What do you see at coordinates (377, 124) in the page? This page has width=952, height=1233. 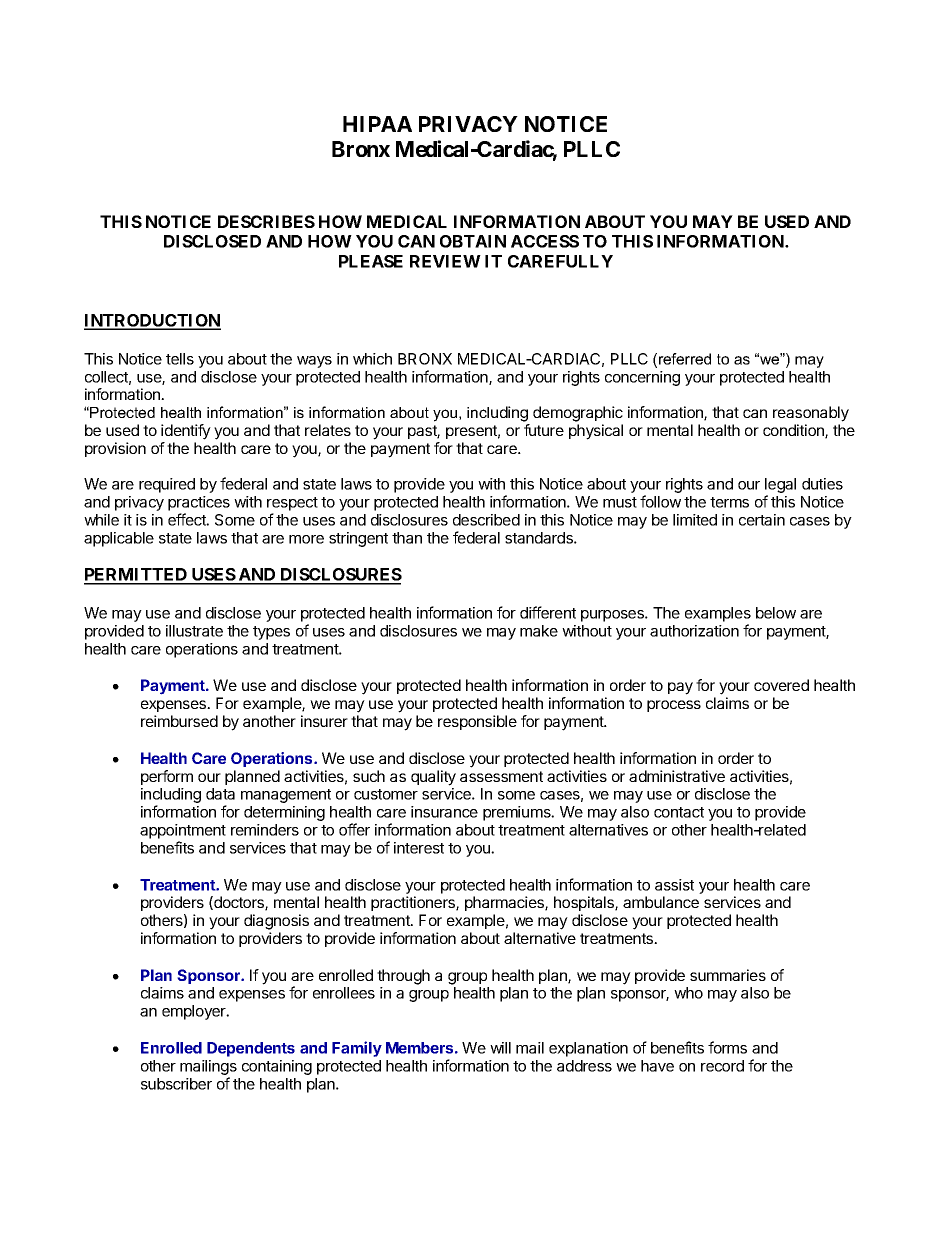 I see `HIPAA` at bounding box center [377, 124].
